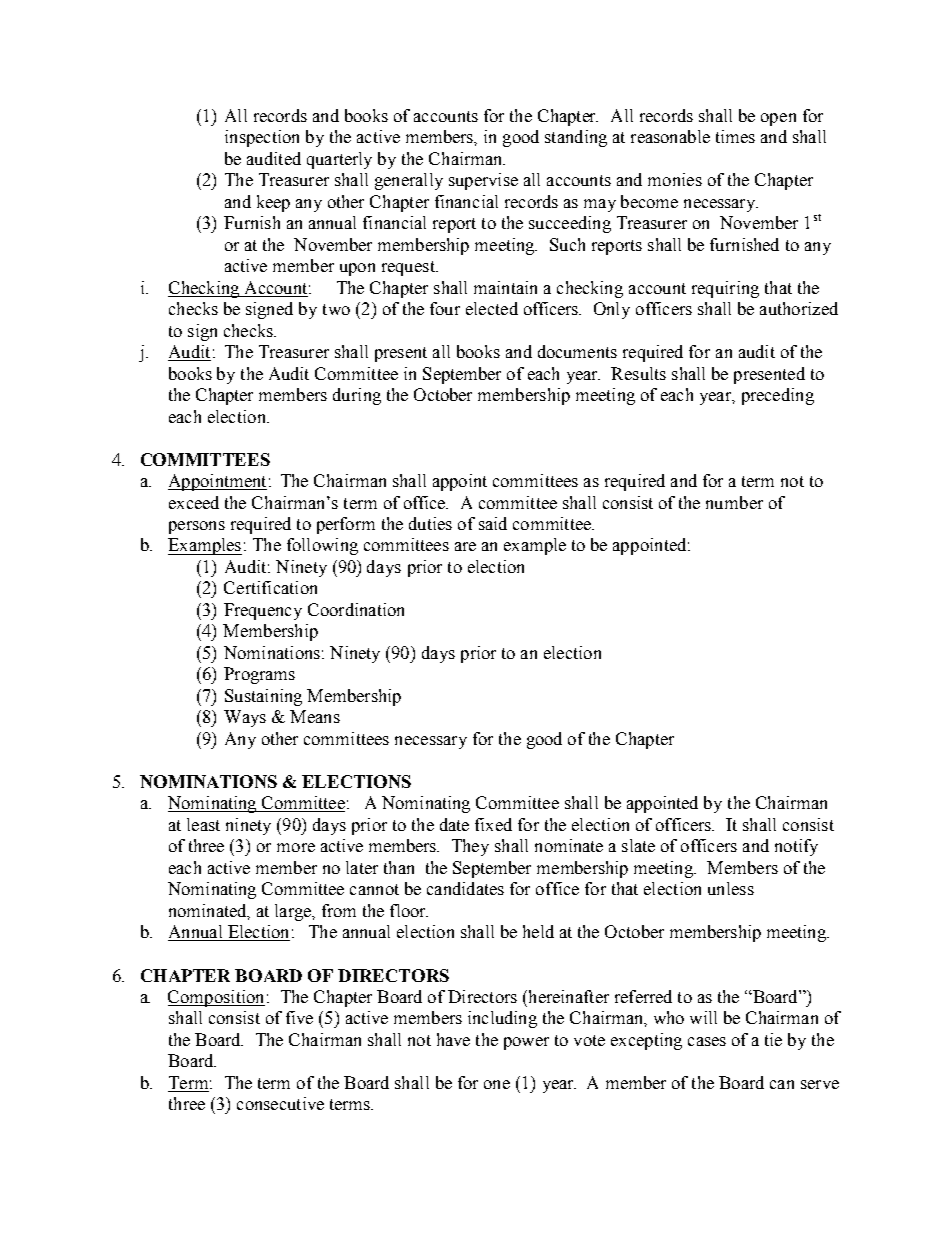 The height and width of the screenshot is (1233, 952). What do you see at coordinates (263, 611) in the screenshot?
I see `Frequency` at bounding box center [263, 611].
